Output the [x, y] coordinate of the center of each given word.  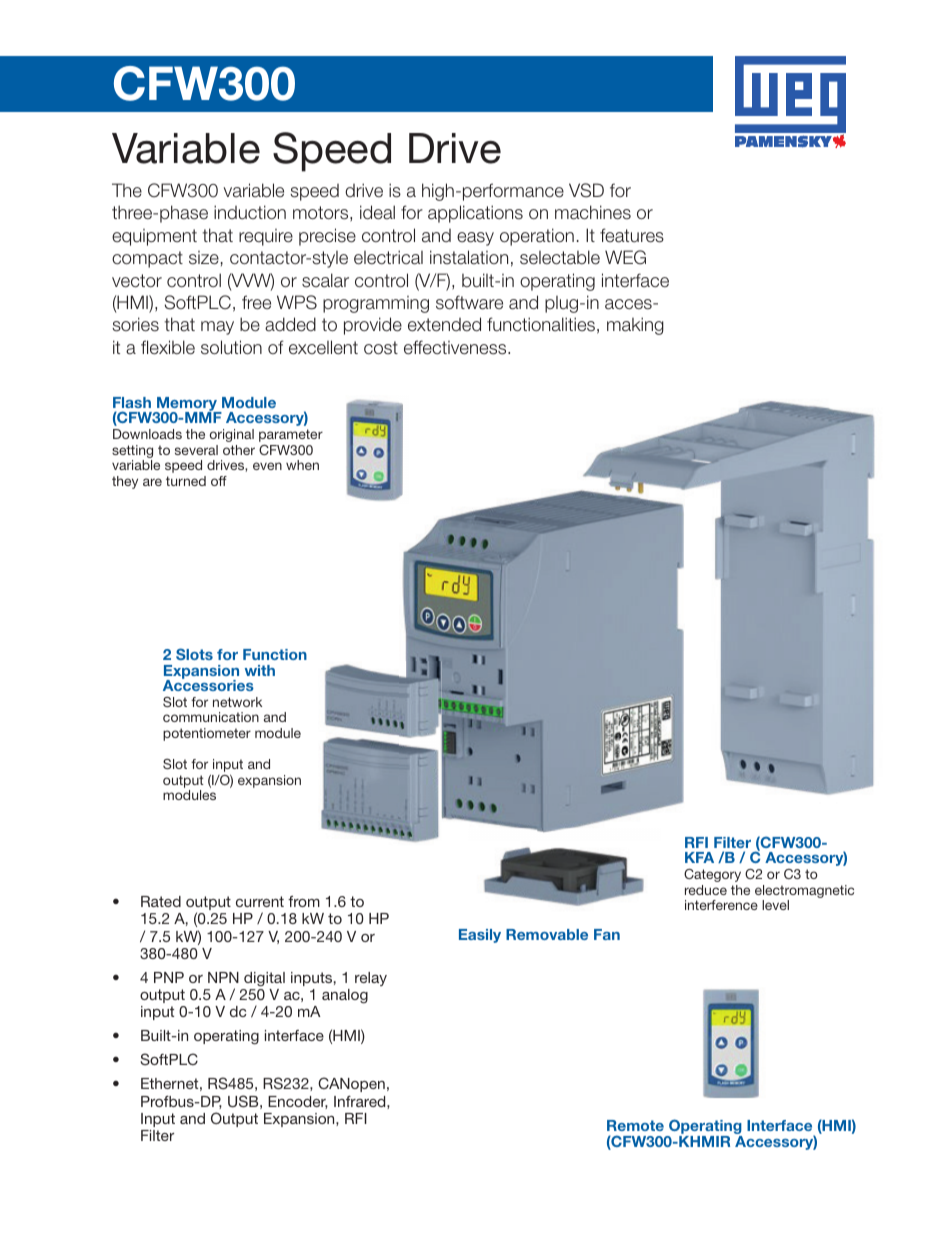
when [302, 465]
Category [712, 875]
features [632, 235]
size [204, 258]
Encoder [298, 1102]
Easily [480, 936]
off [219, 481]
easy [475, 239]
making [635, 326]
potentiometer [207, 734]
